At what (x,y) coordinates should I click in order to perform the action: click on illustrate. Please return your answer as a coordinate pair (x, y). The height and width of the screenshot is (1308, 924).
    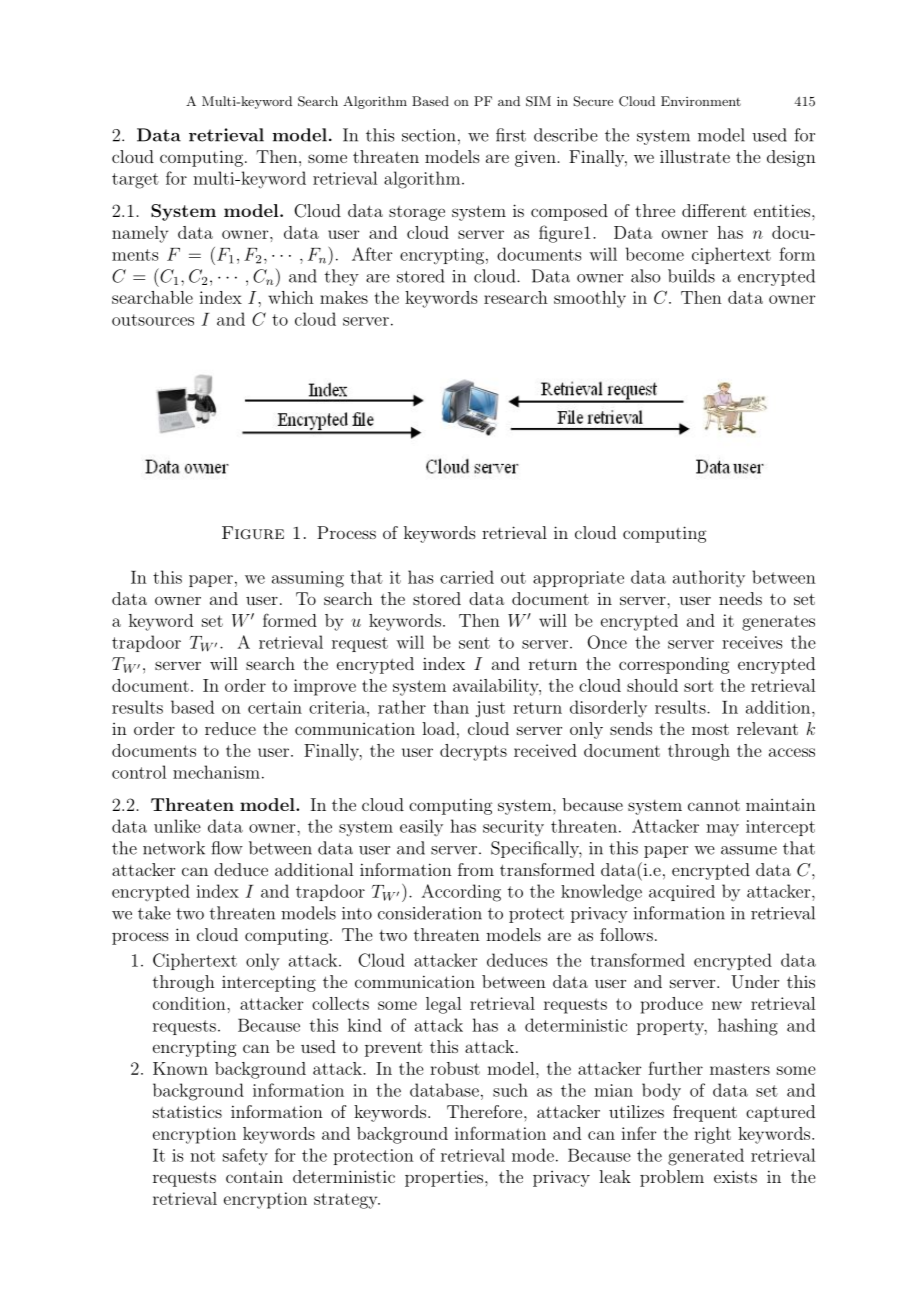
    Looking at the image, I should click on (695, 156).
